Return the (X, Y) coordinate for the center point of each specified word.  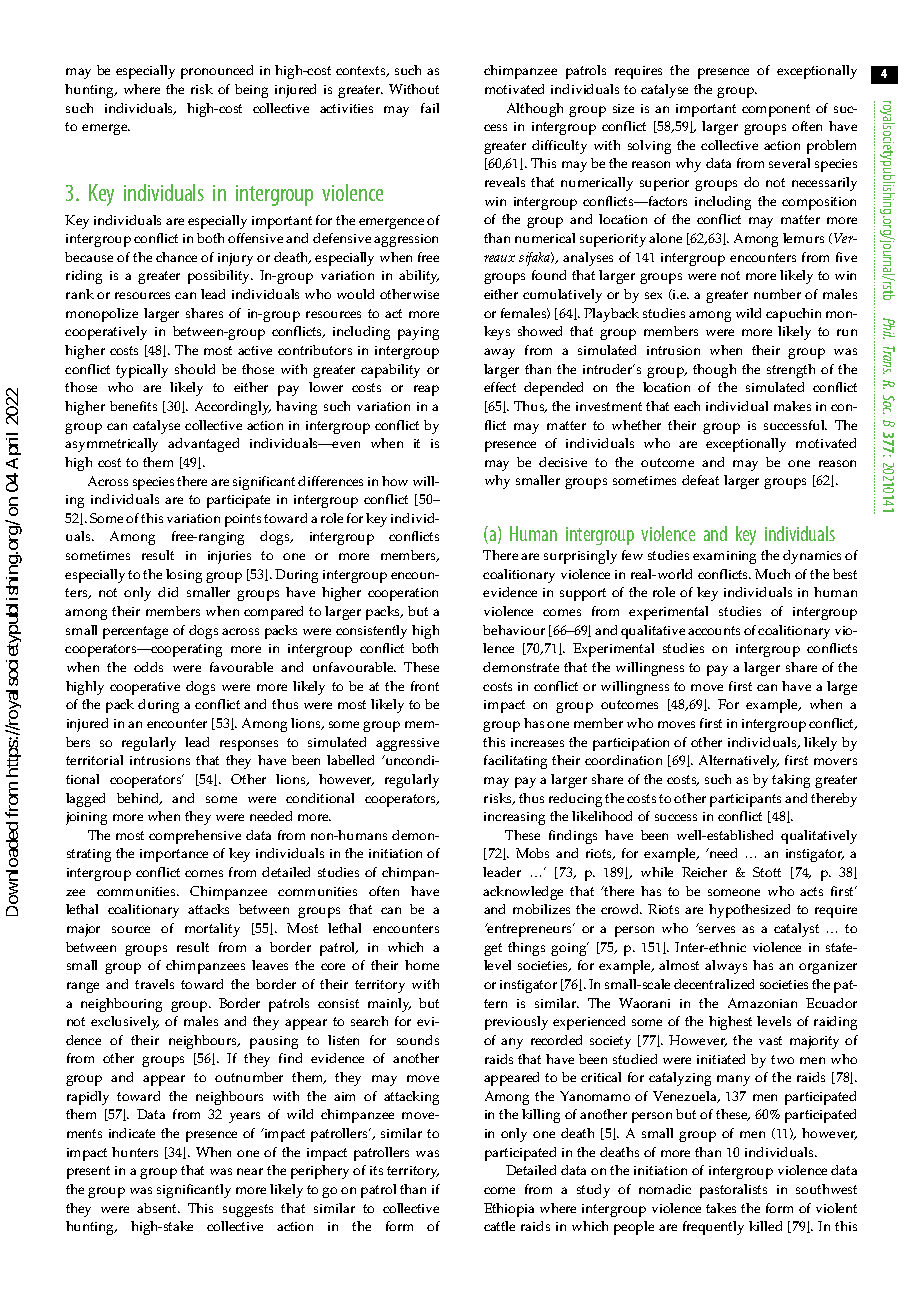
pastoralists (733, 1191)
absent (158, 1208)
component (776, 110)
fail (430, 108)
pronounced (217, 72)
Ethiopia (509, 1210)
